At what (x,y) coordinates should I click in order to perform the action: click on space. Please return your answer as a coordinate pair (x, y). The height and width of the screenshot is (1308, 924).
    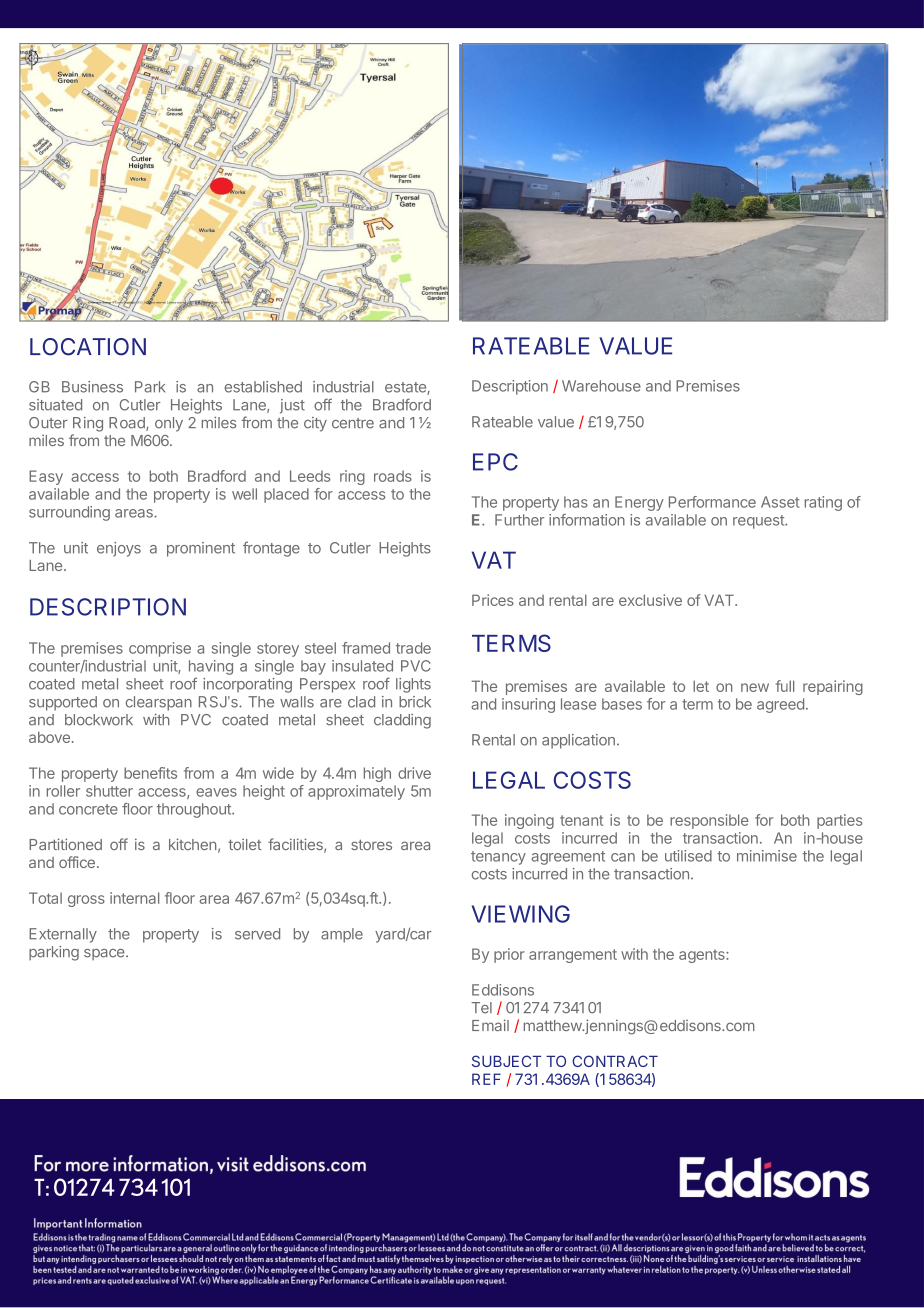
    Looking at the image, I should click on (105, 954).
